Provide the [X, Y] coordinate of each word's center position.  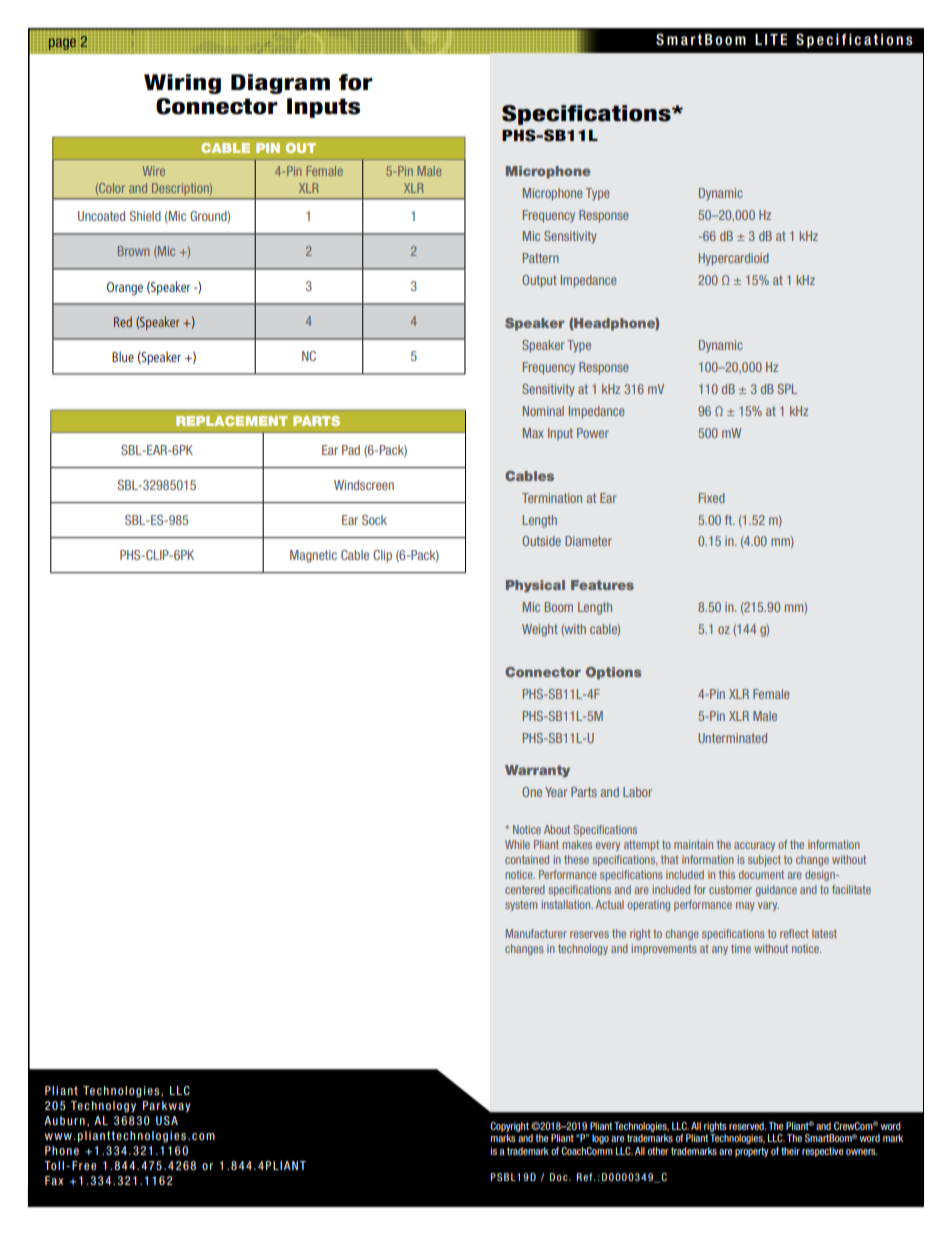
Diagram [280, 84]
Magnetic [313, 556]
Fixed [712, 498]
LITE [771, 39]
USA [167, 1120]
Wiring [182, 84]
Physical [535, 586]
